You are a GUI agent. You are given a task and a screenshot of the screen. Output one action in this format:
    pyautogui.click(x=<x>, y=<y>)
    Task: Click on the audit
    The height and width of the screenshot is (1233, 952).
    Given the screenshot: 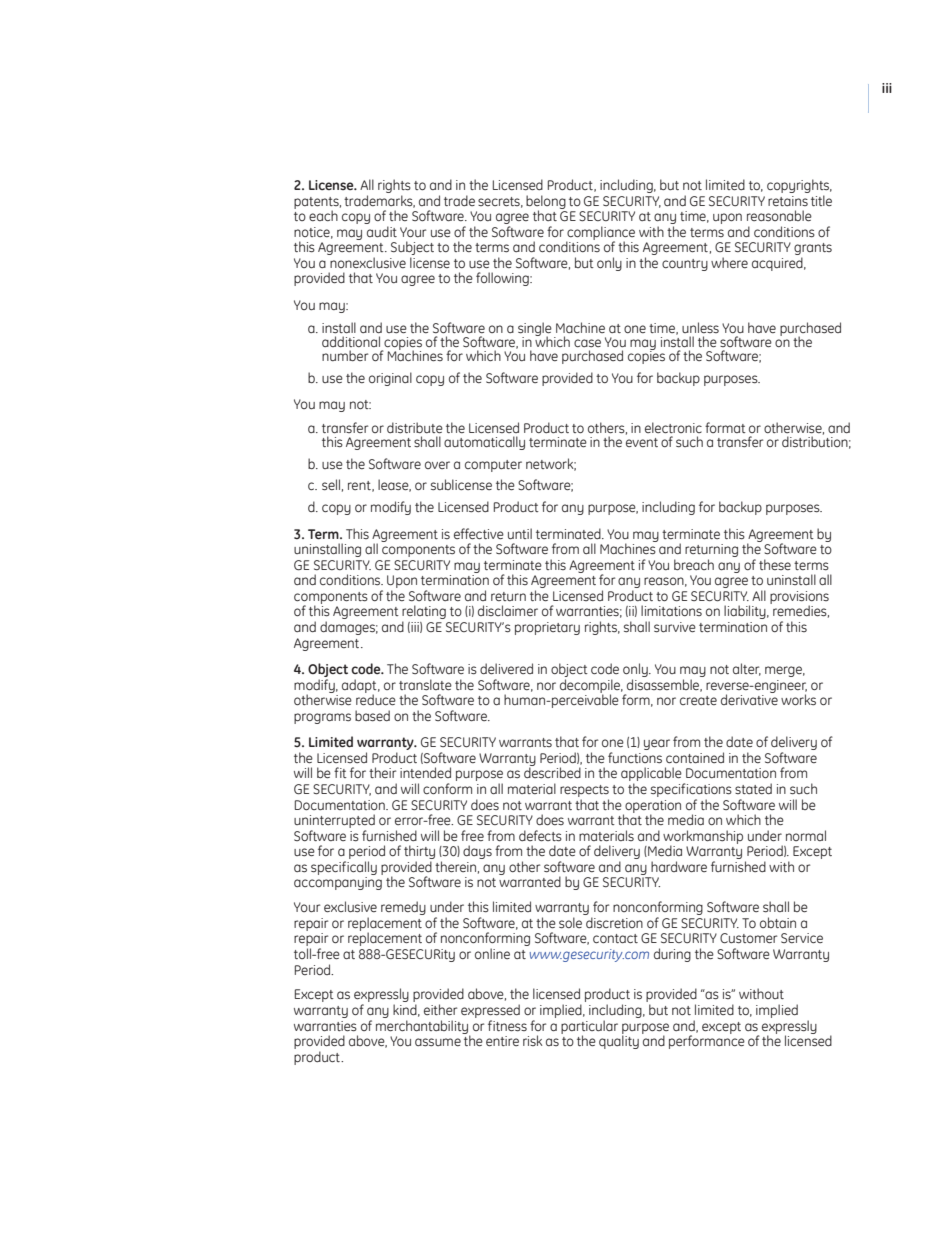 What is the action you would take?
    pyautogui.click(x=382, y=231)
